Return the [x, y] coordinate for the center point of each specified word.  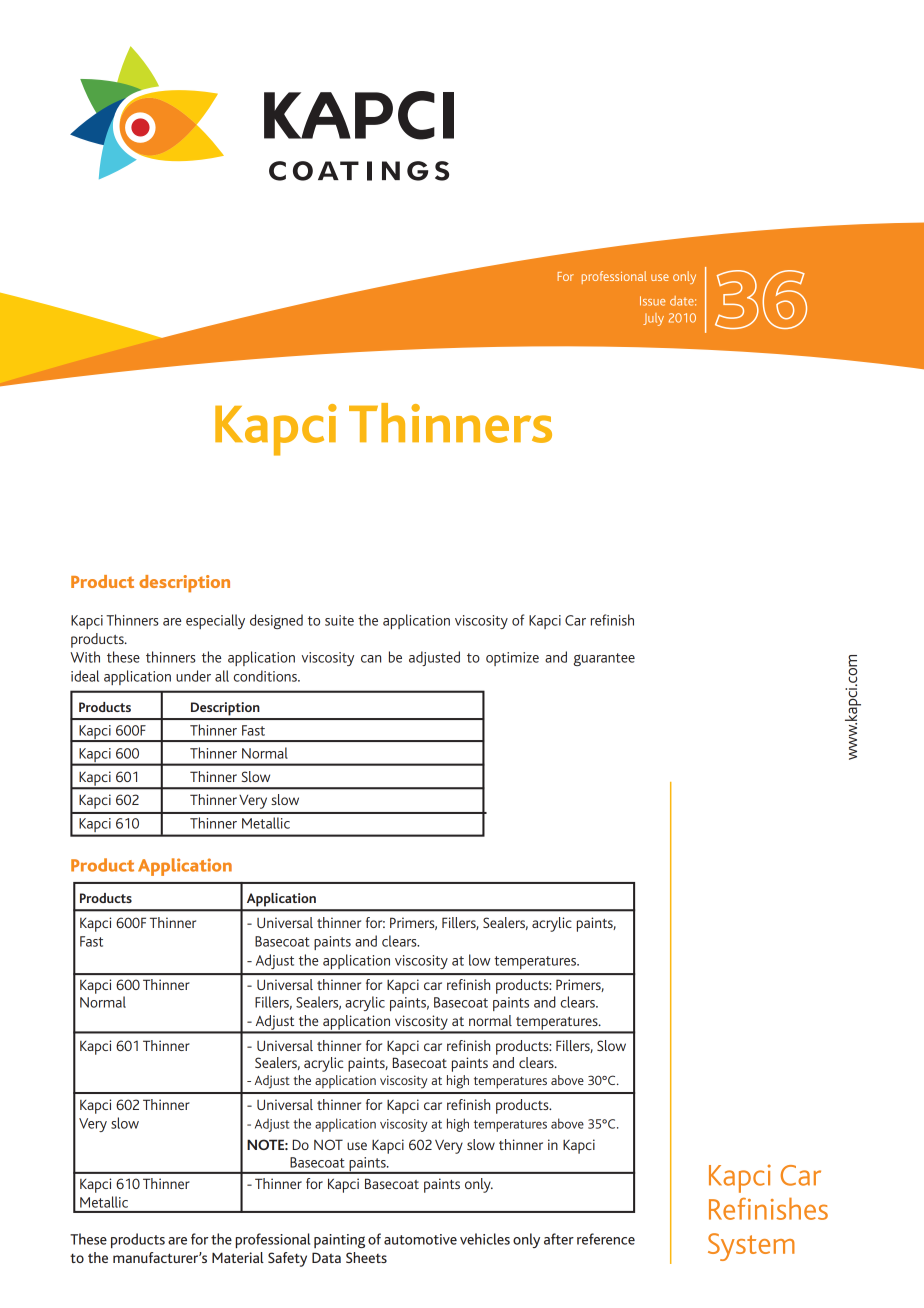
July [653, 319]
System [751, 1247]
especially [215, 621]
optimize [512, 659]
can [371, 659]
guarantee [604, 659]
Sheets [366, 1257]
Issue [652, 301]
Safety [287, 1259]
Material [238, 1257]
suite [339, 620]
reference [606, 1239]
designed [276, 621]
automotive [420, 1239]
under [193, 676]
